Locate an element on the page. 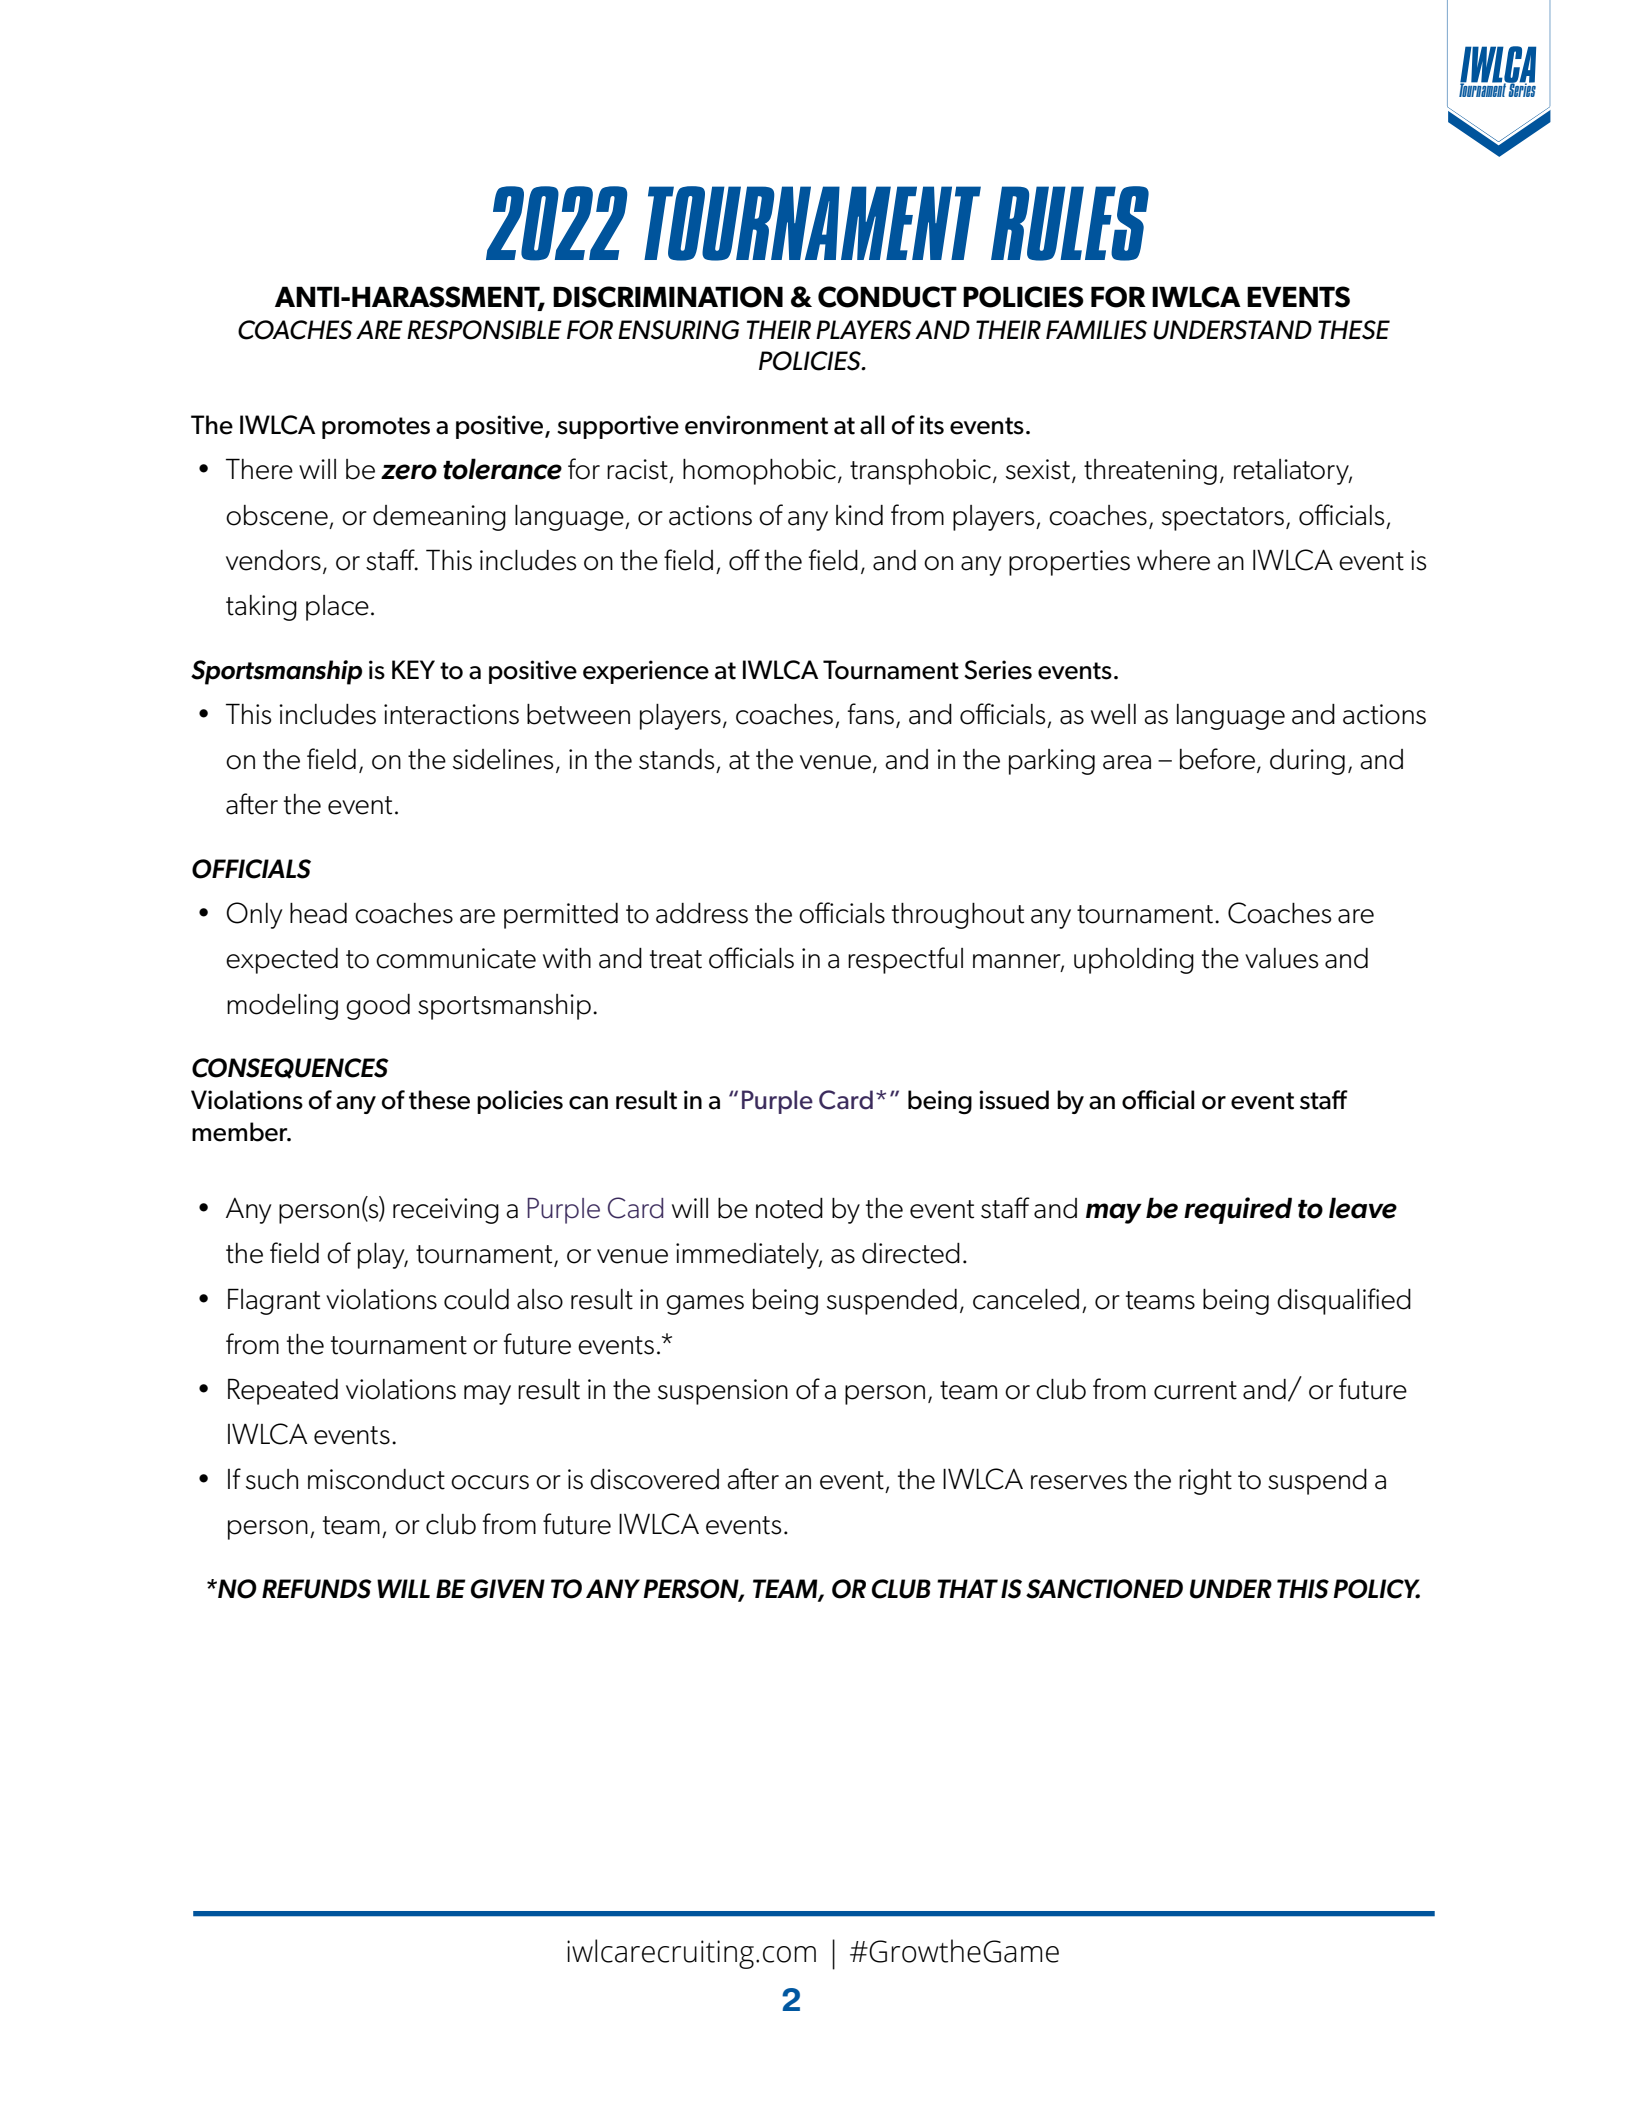 This document has height=2105, width=1626. values is located at coordinates (1282, 958).
